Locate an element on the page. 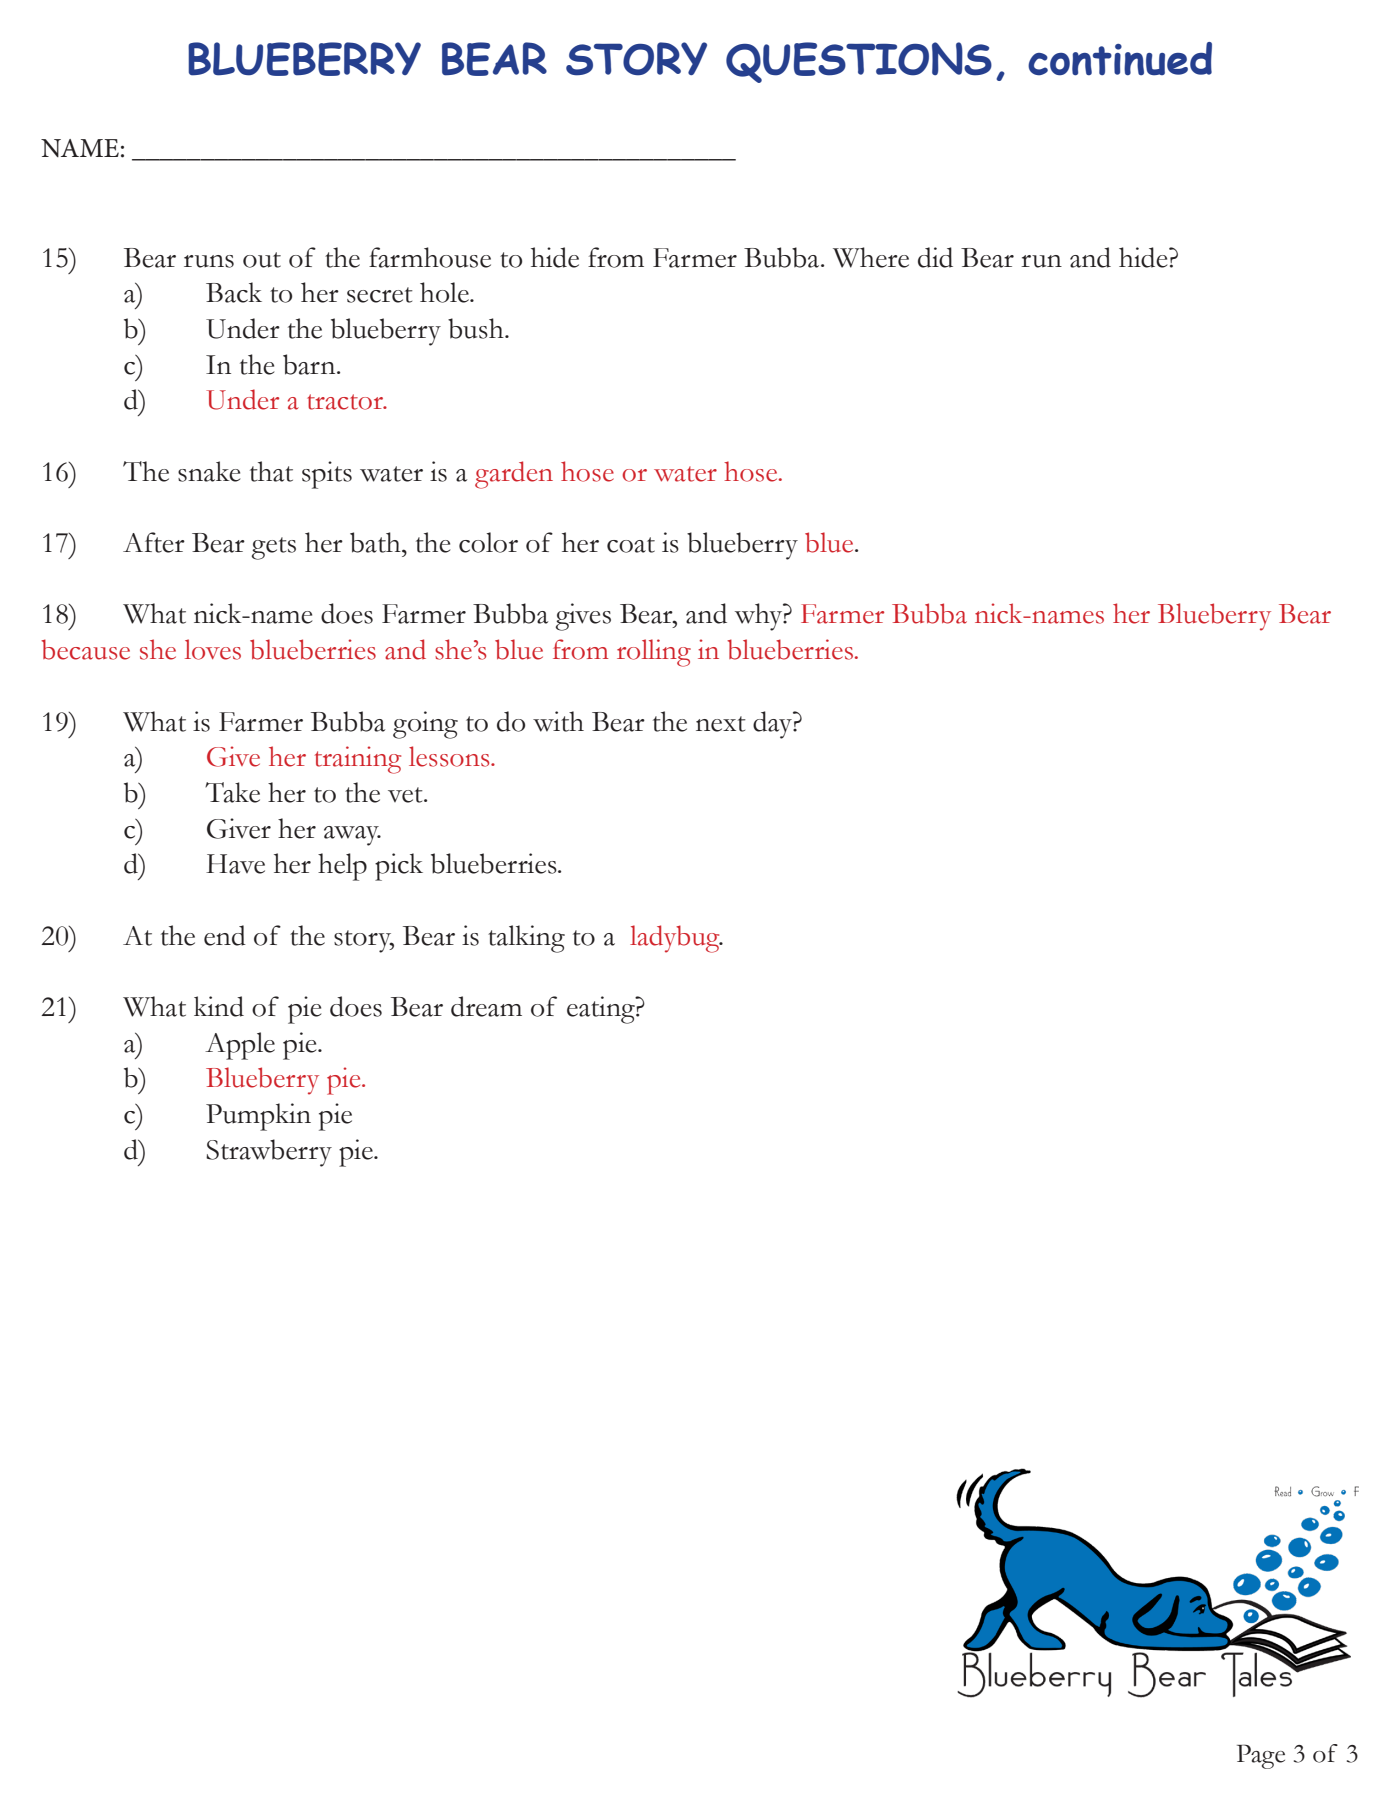  continued is located at coordinates (1120, 59).
